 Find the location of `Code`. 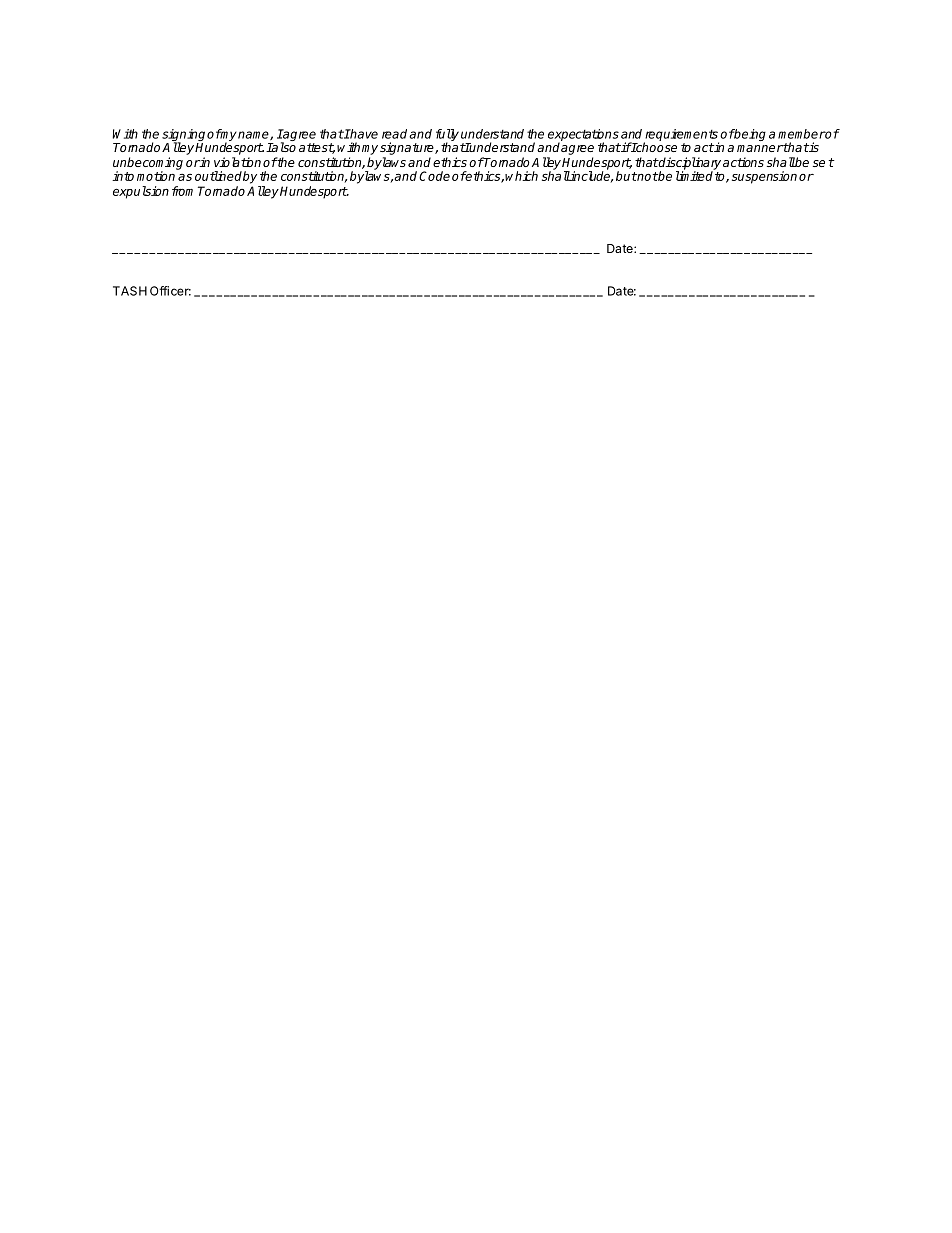

Code is located at coordinates (434, 176).
